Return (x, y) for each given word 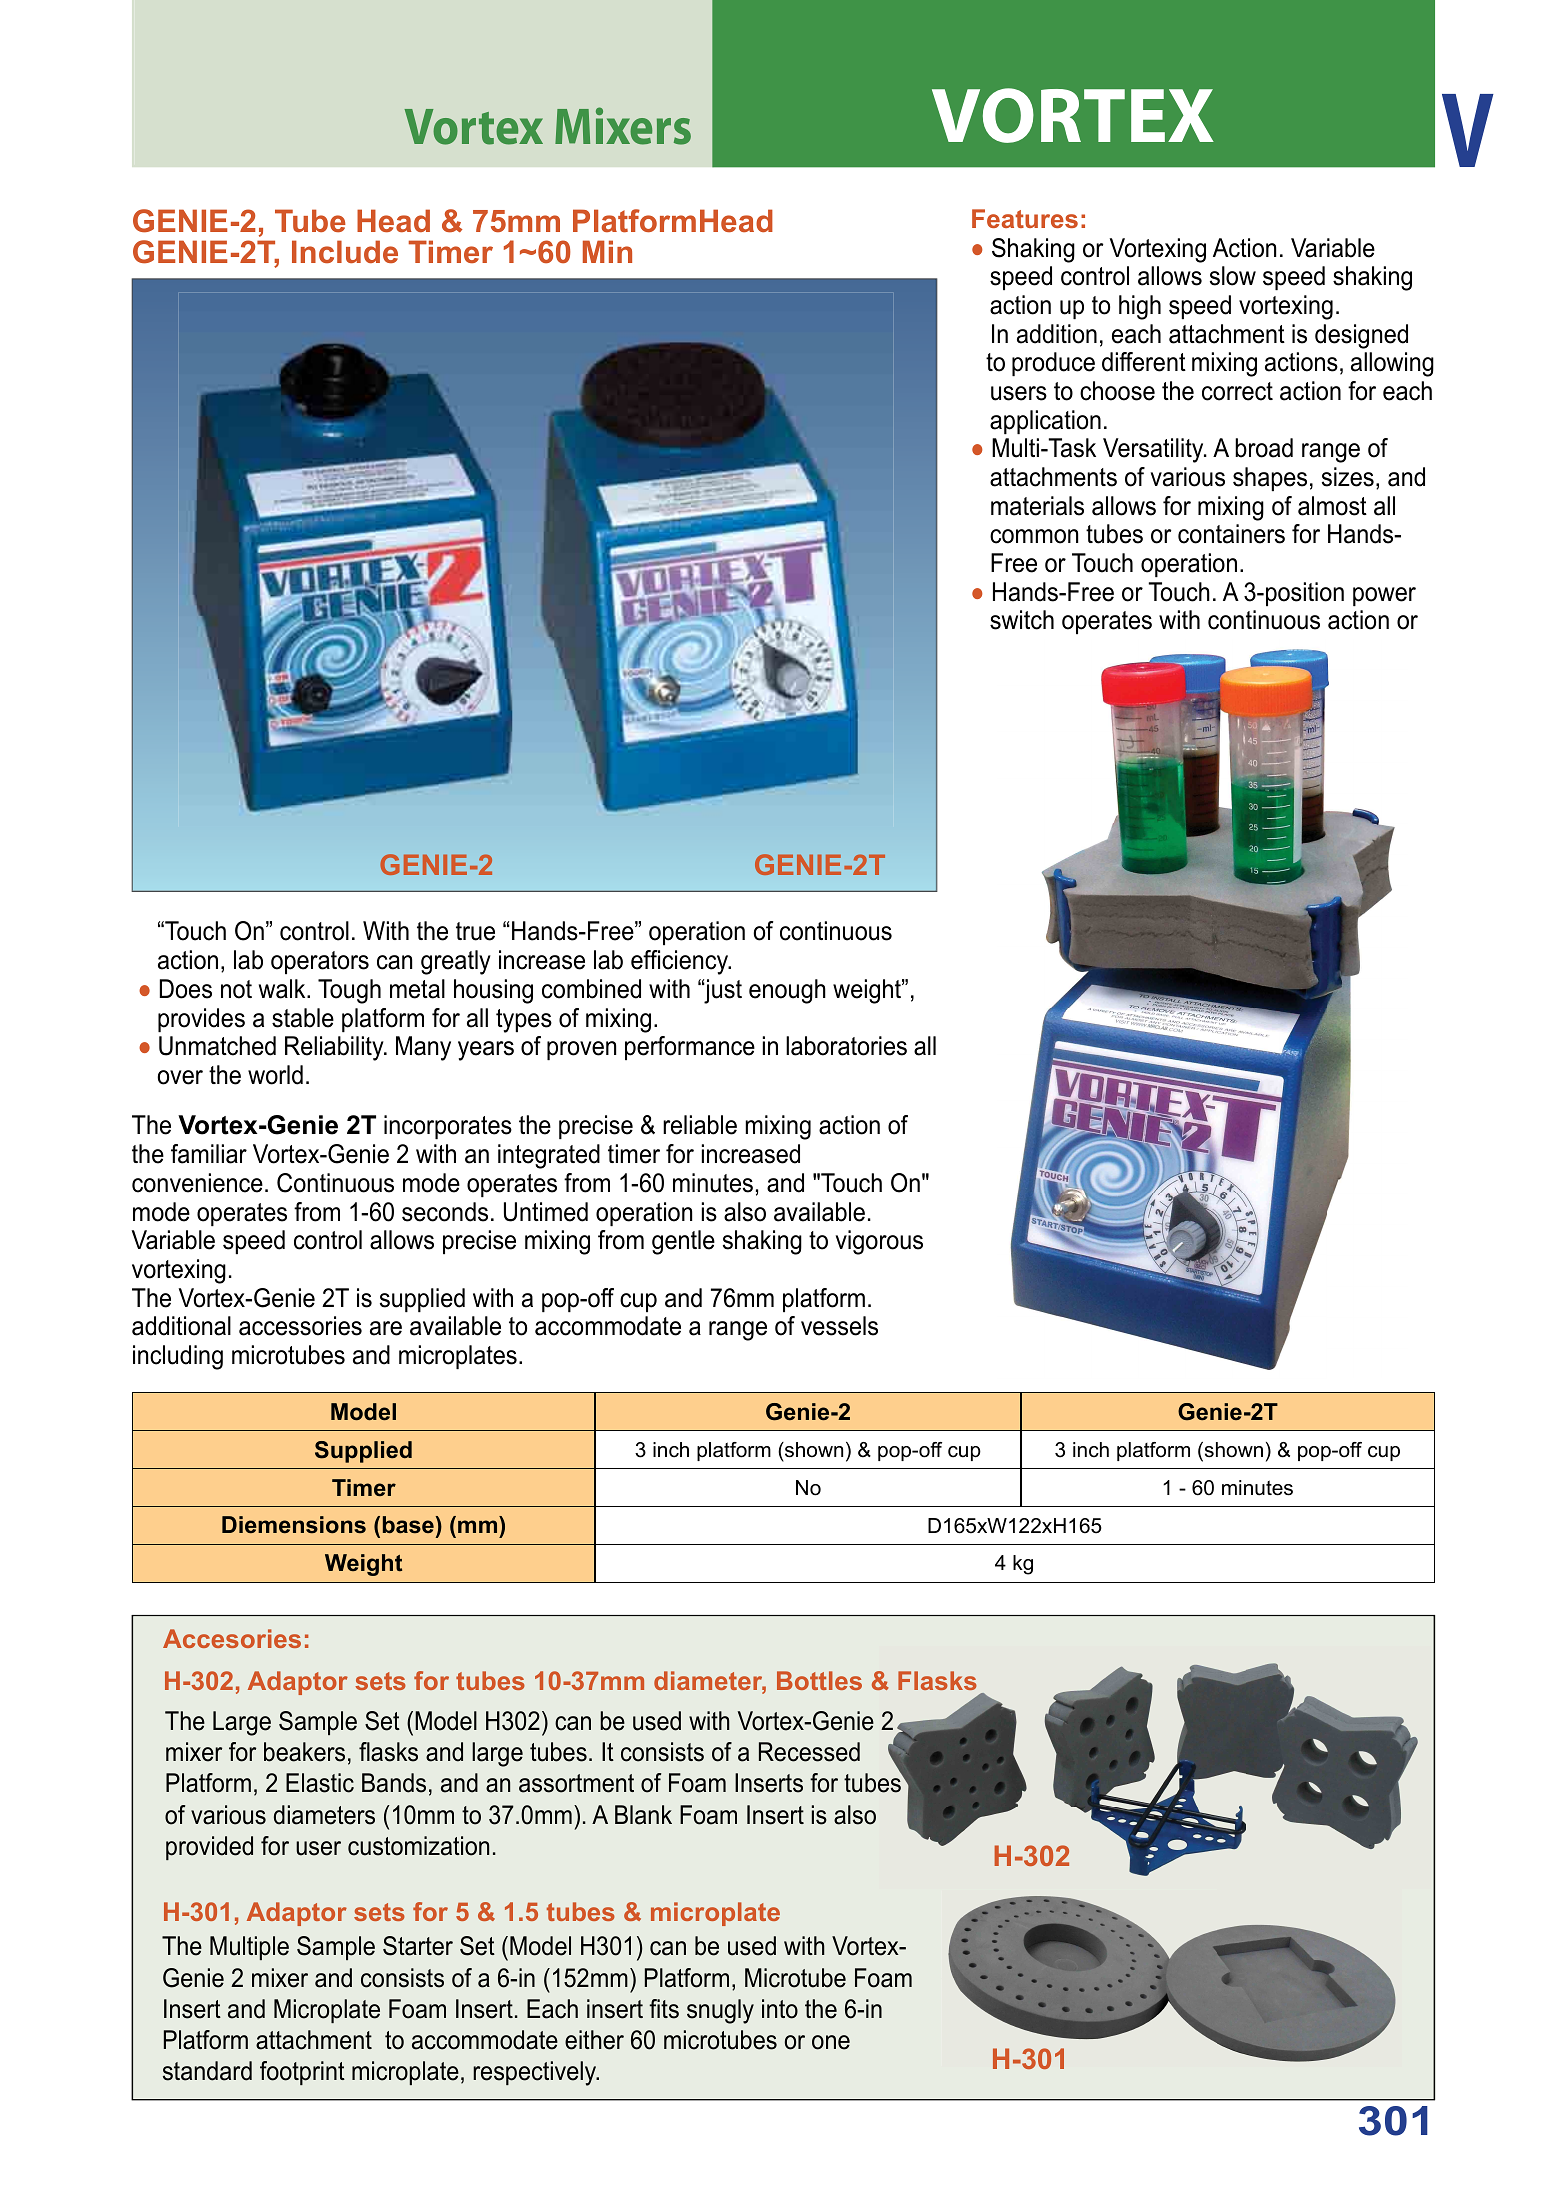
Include (345, 251)
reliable (700, 1125)
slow (1233, 276)
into (780, 2009)
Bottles (819, 1680)
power (1384, 596)
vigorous (879, 1242)
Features (1025, 218)
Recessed (809, 1752)
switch (1022, 620)
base (408, 1525)
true (475, 931)
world (275, 1075)
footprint (302, 2073)
